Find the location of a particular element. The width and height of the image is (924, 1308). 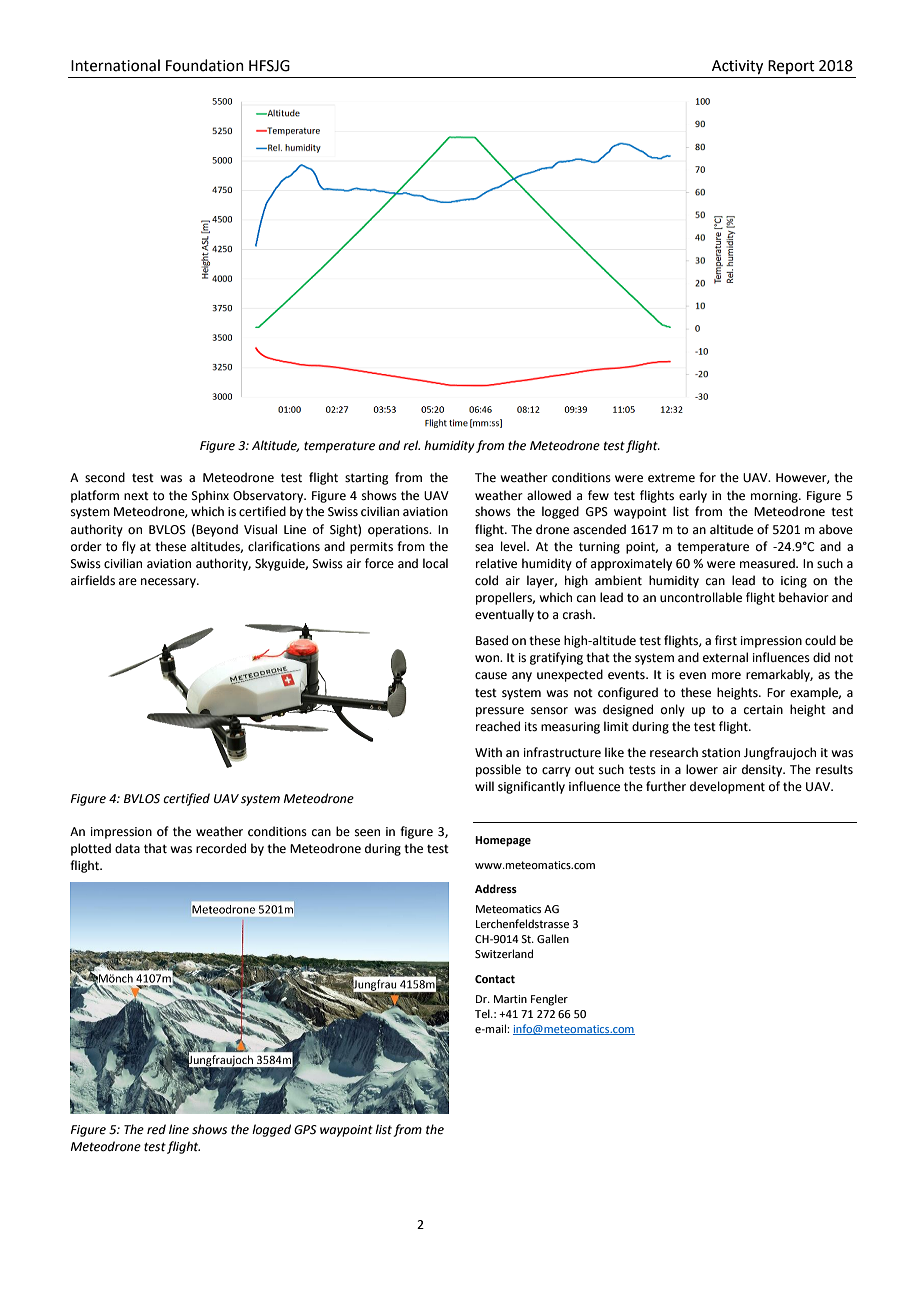

local is located at coordinates (435, 563).
